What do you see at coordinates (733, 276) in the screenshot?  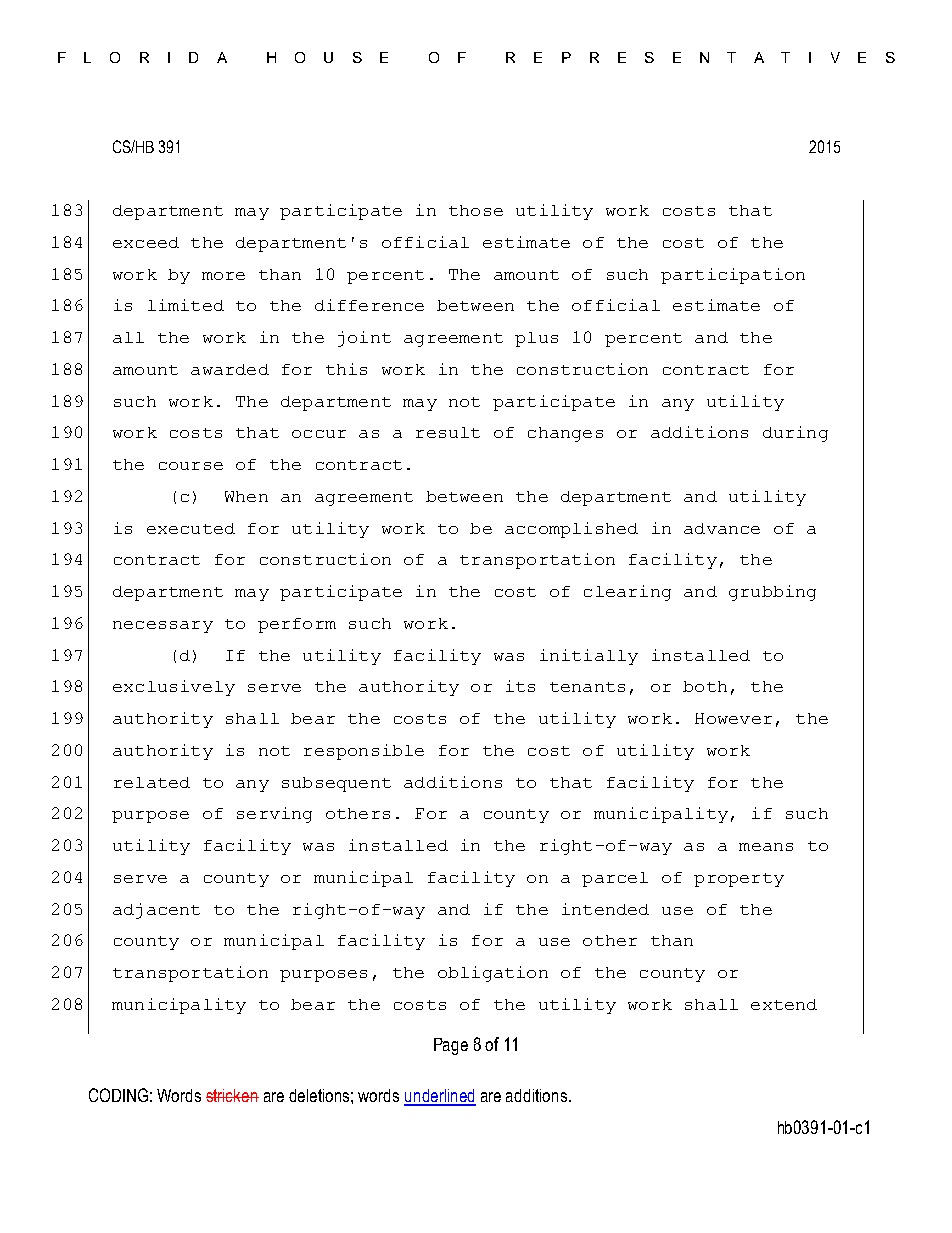 I see `participation` at bounding box center [733, 276].
